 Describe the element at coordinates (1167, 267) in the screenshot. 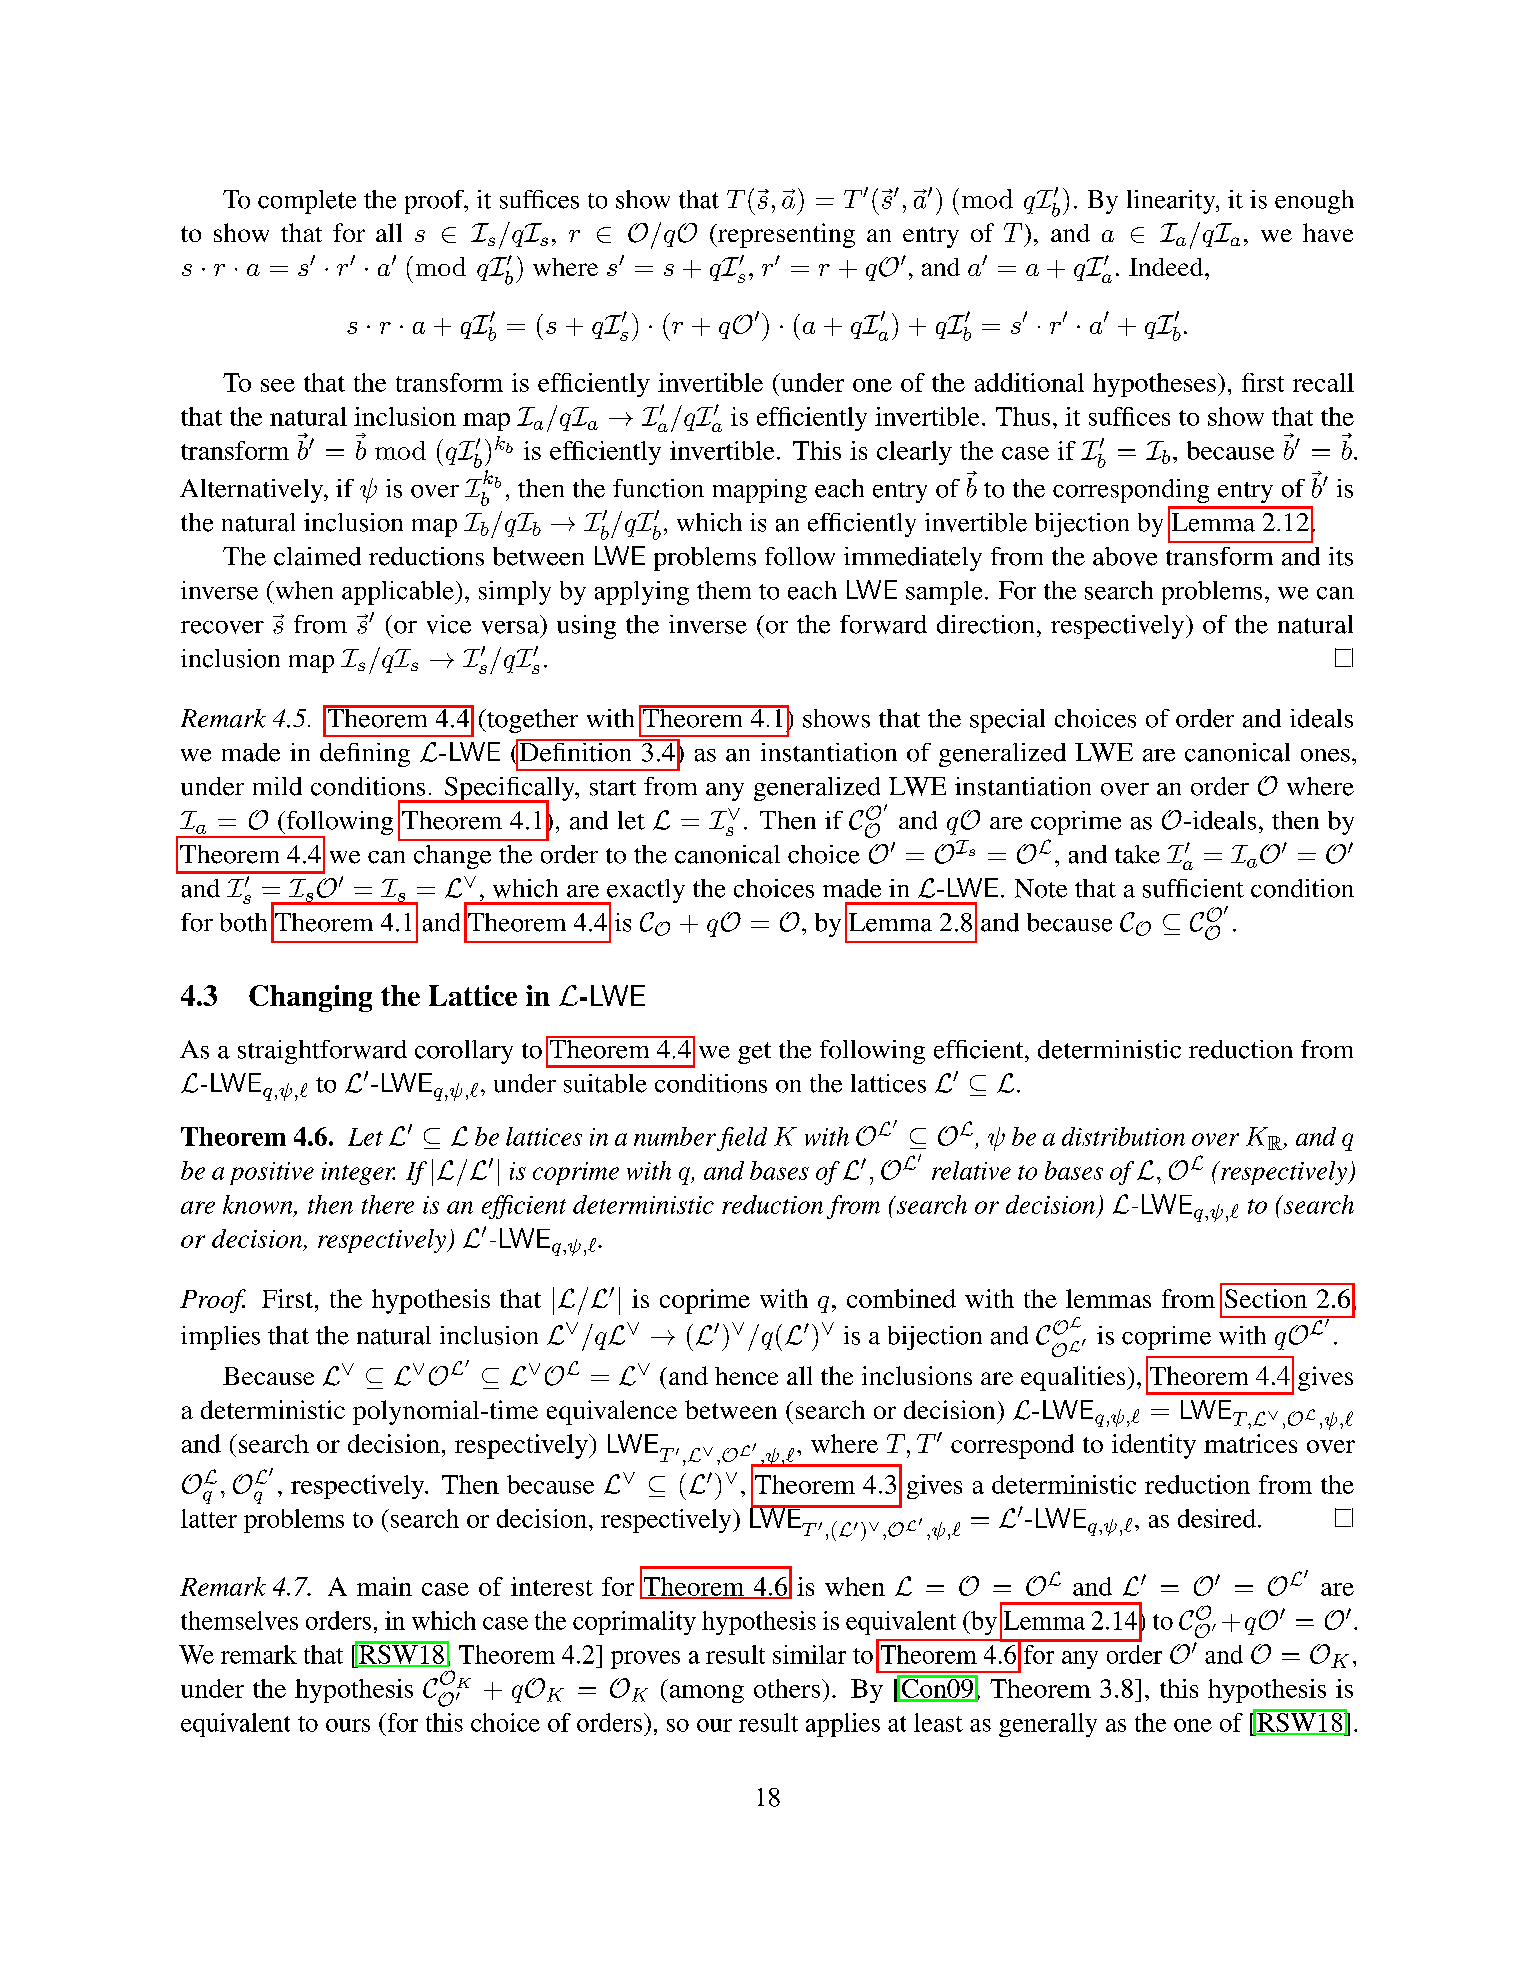

I see `Indeed` at that location.
